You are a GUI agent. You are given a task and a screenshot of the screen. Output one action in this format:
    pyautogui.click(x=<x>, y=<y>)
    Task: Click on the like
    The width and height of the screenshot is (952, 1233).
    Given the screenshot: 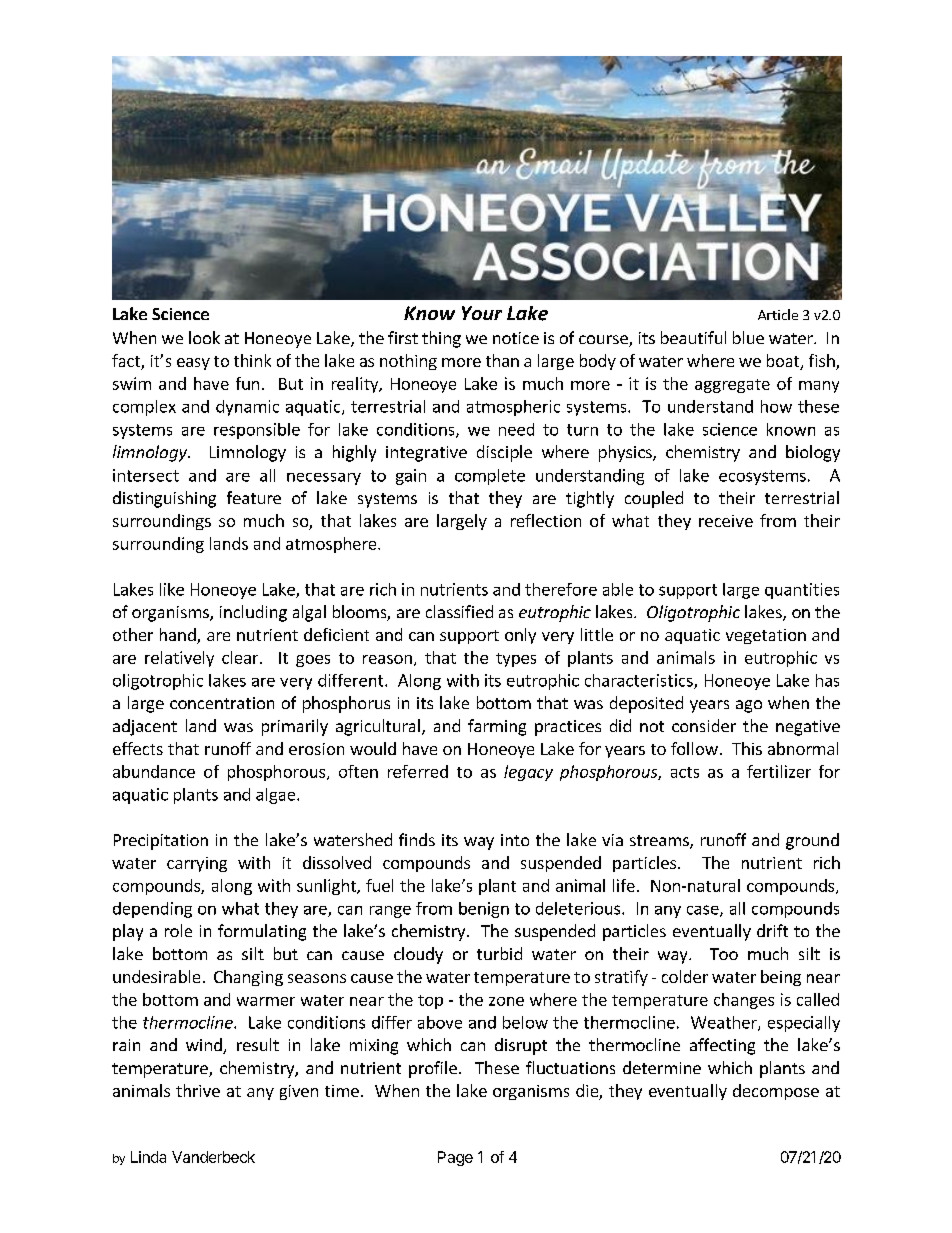 What is the action you would take?
    pyautogui.click(x=172, y=589)
